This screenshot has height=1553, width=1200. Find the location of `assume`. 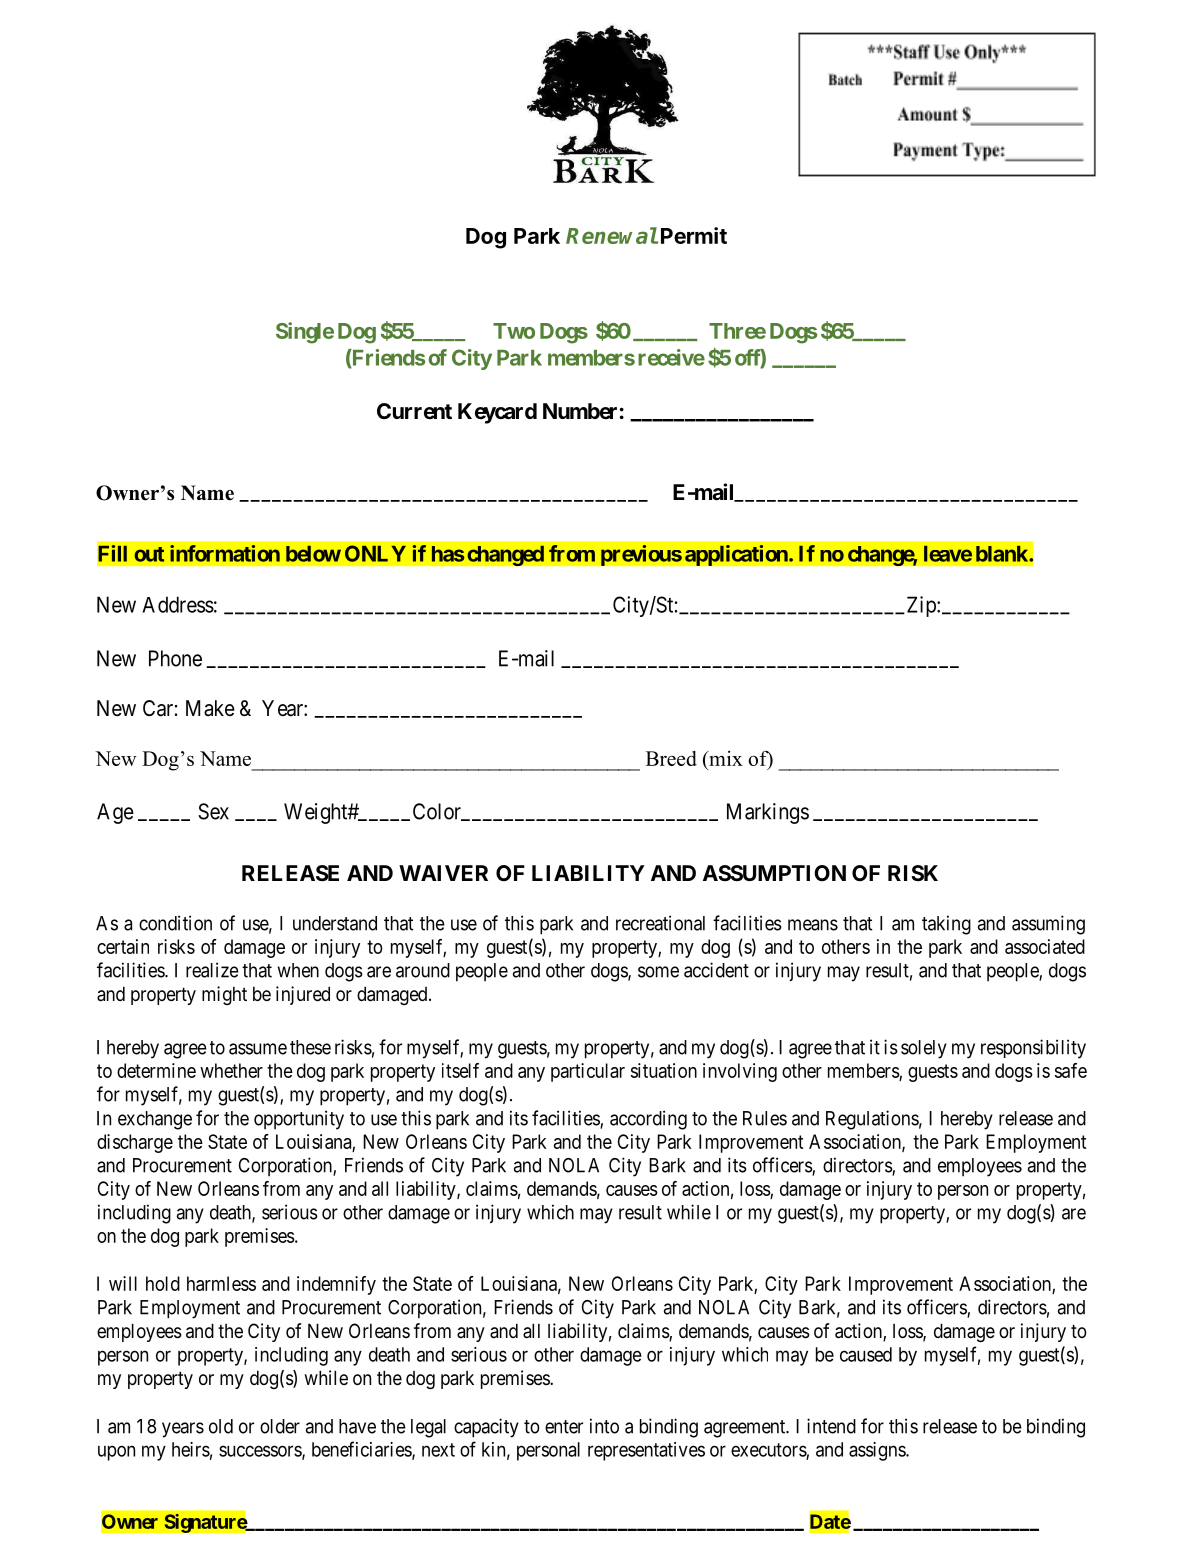

assume is located at coordinates (258, 1049).
